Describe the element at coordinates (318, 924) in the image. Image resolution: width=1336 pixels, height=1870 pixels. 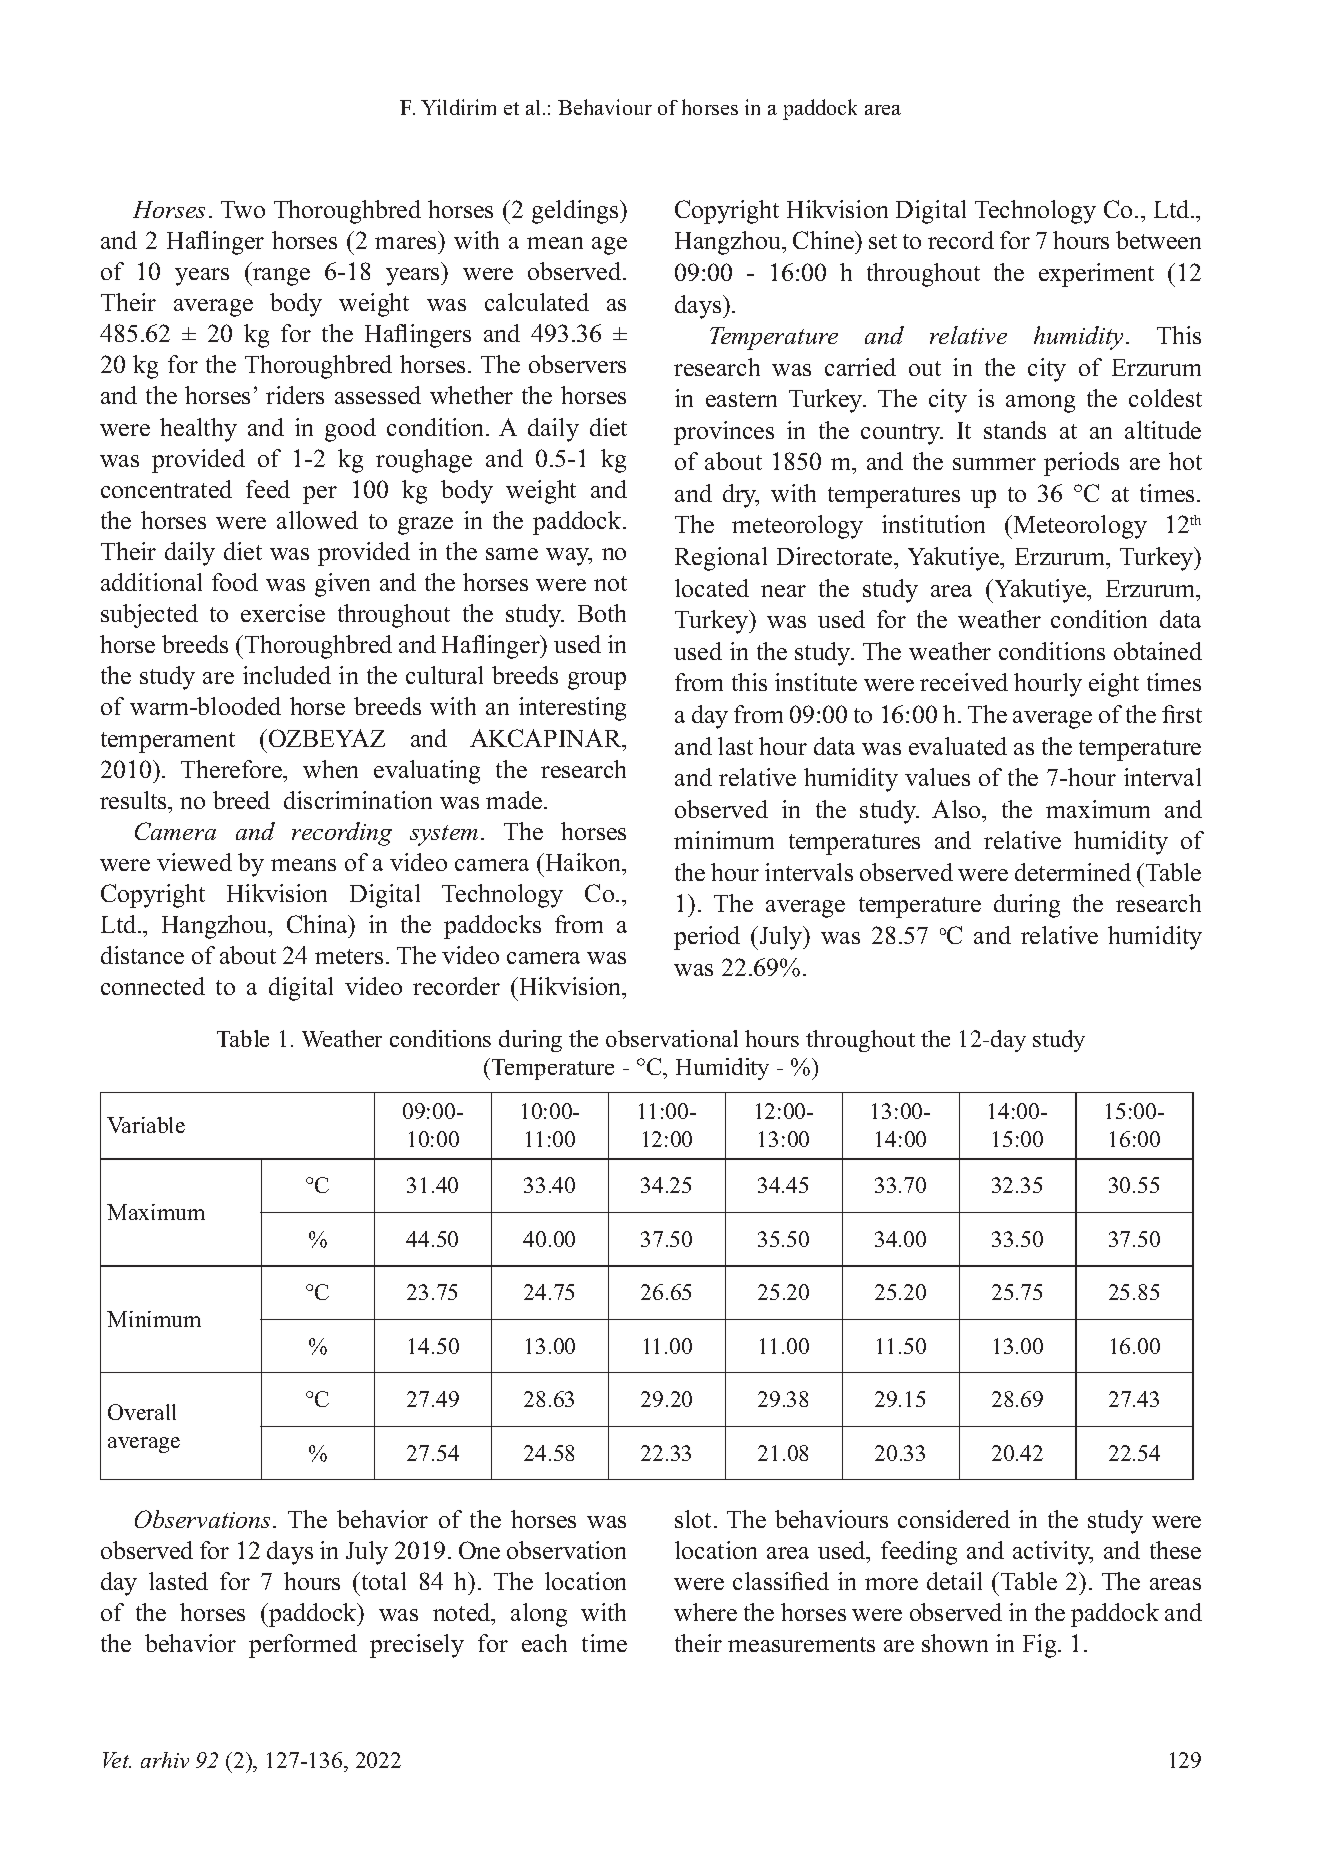
I see `China` at that location.
